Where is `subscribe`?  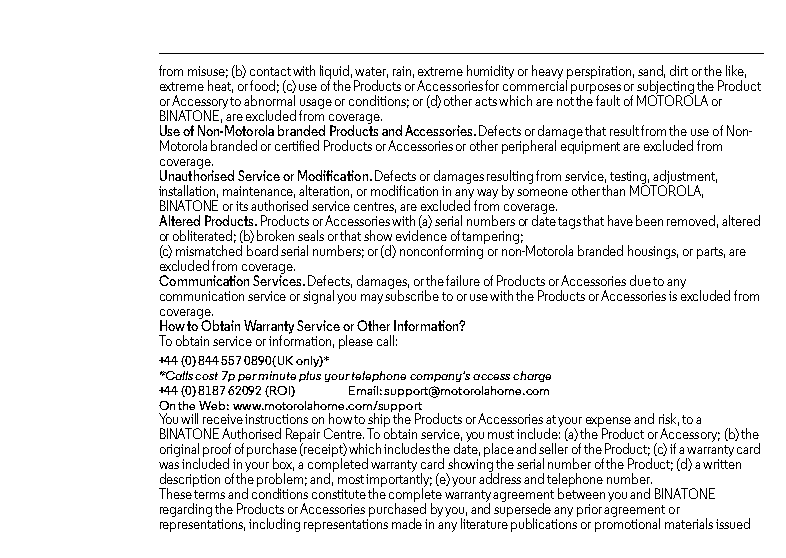
subscribe is located at coordinates (412, 294).
